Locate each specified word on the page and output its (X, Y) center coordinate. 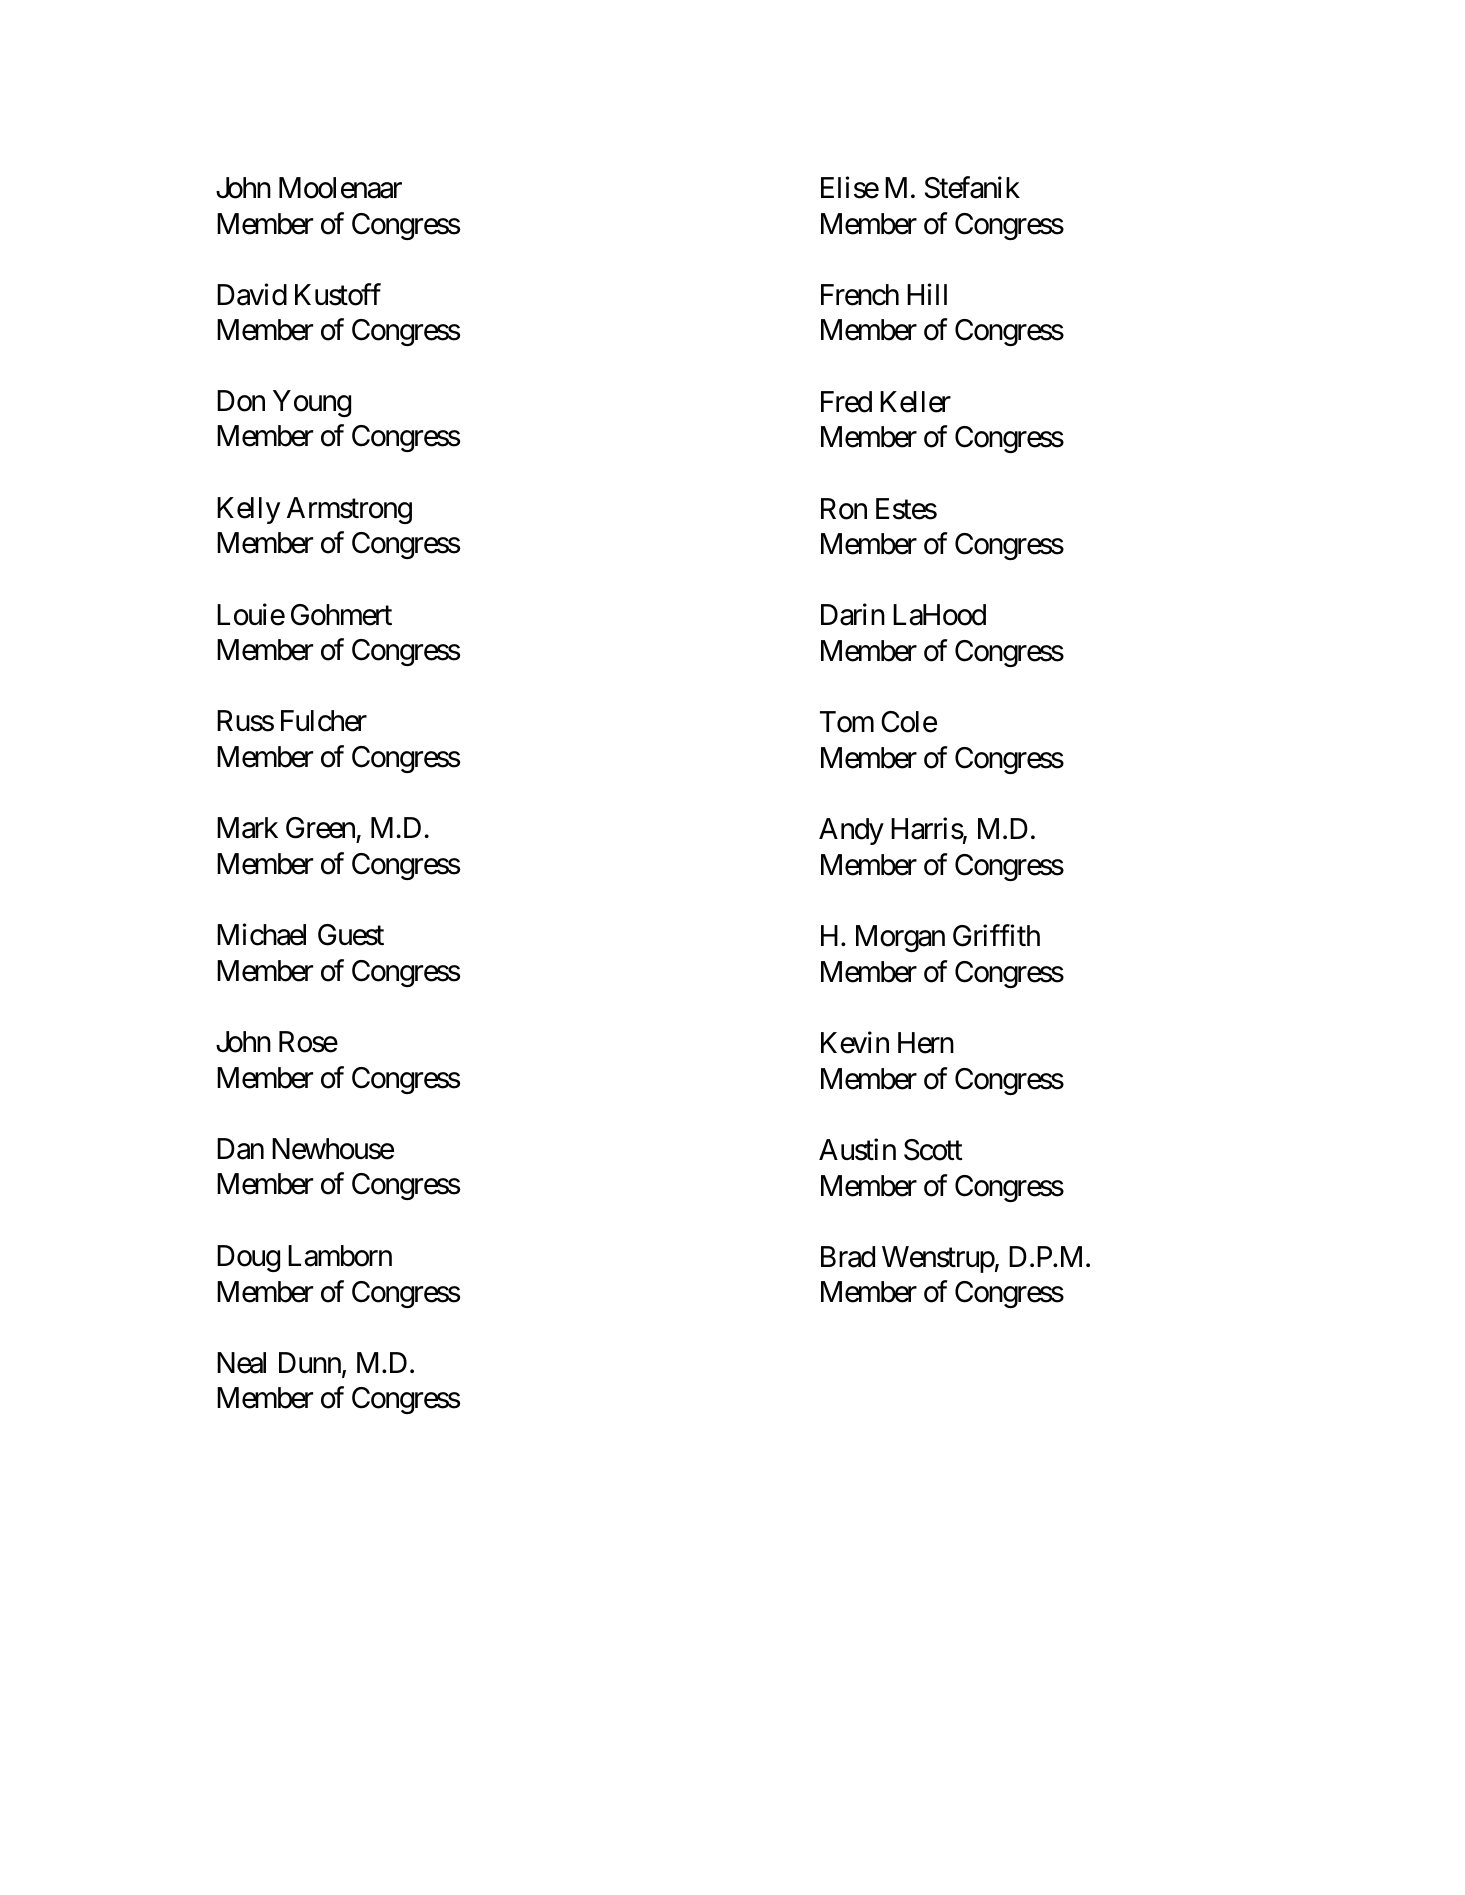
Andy (851, 831)
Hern (926, 1043)
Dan (240, 1149)
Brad (848, 1257)
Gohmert (341, 615)
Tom (847, 722)
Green (321, 829)
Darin (853, 615)
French (860, 295)
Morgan (900, 938)
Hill (927, 294)
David (252, 294)
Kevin (855, 1042)
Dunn (310, 1362)
